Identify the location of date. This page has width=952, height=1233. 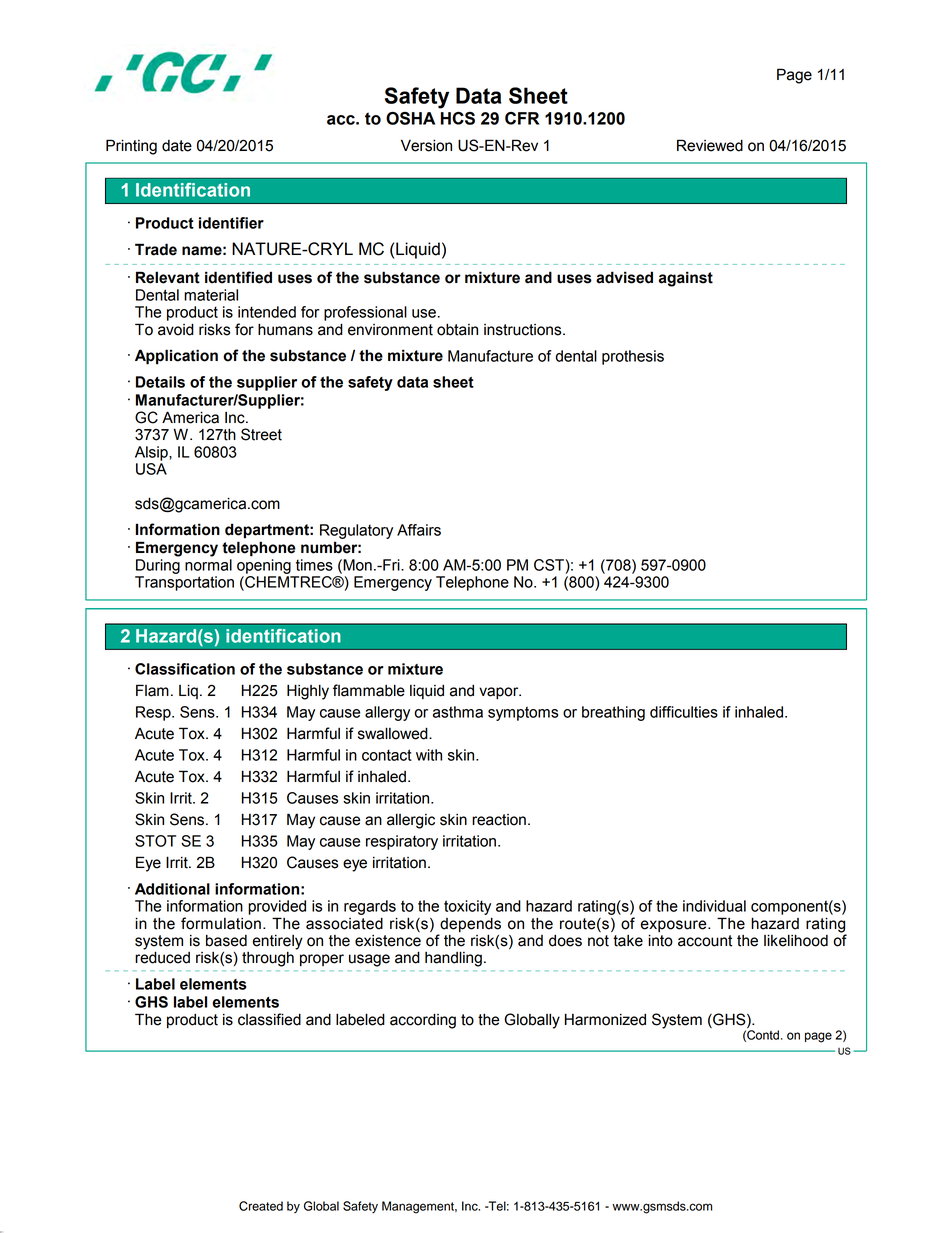
(177, 146).
